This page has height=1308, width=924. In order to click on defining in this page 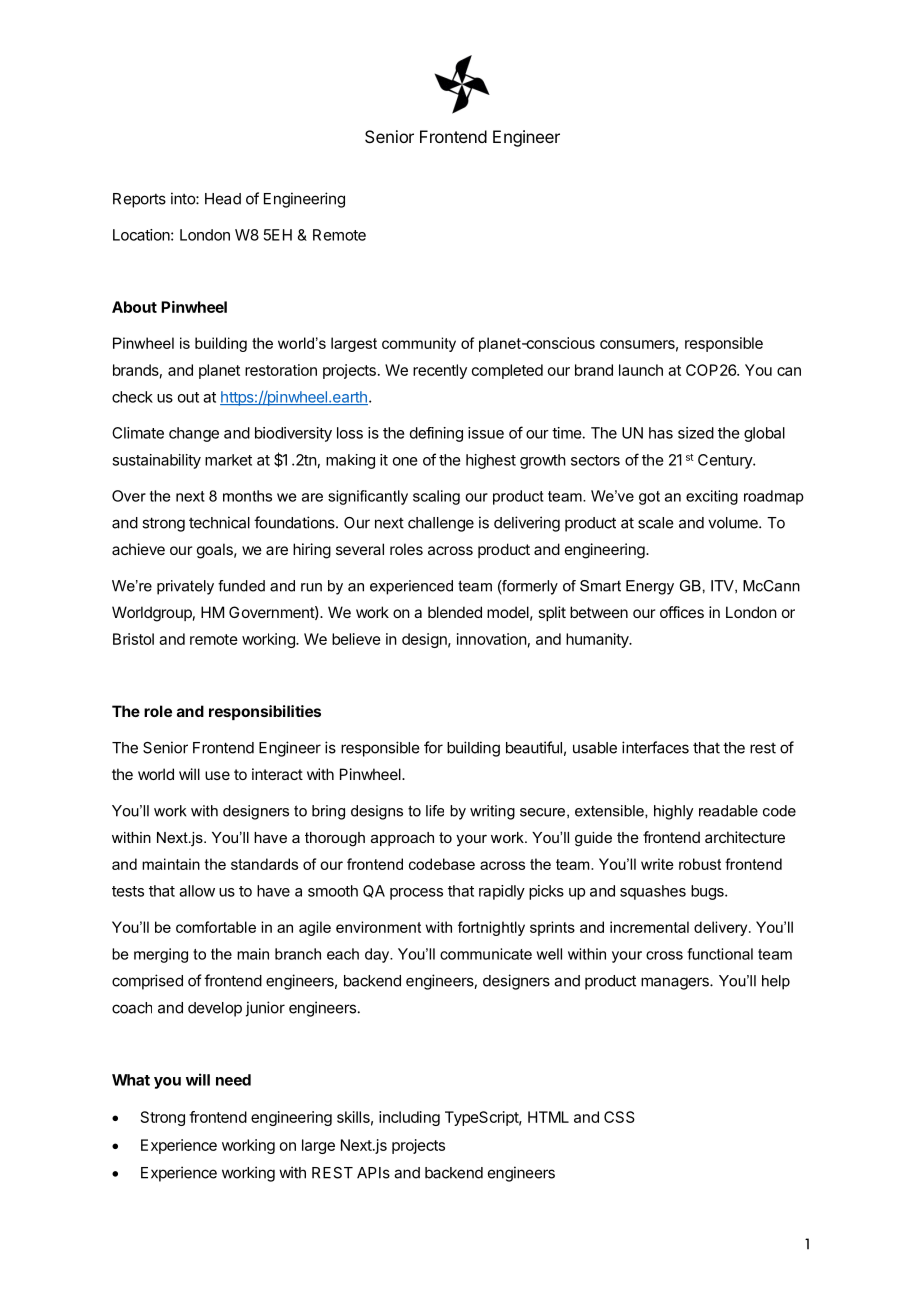, I will do `click(436, 434)`.
